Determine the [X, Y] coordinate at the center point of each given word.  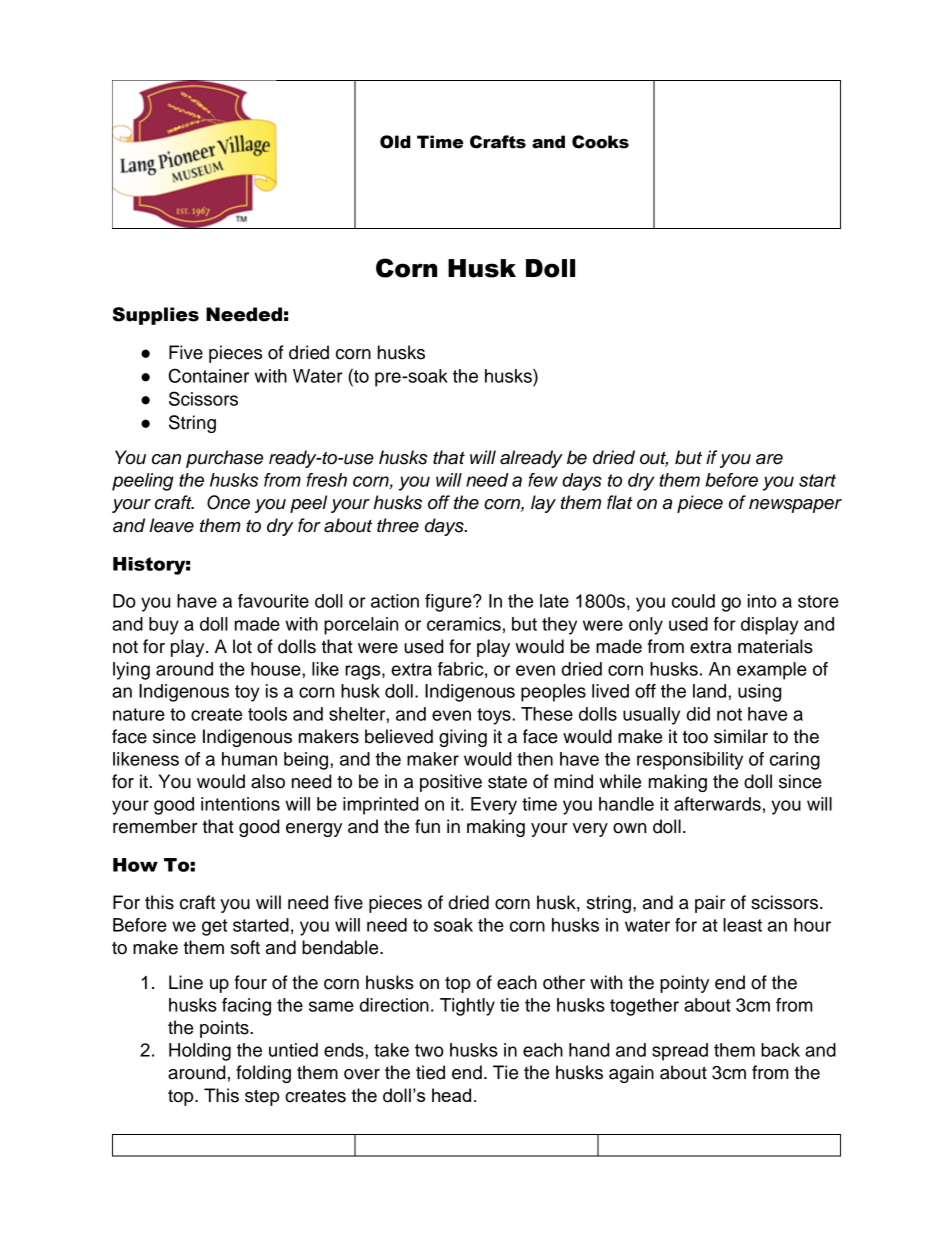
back [780, 1050]
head [451, 1095]
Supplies [155, 316]
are [769, 459]
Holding [200, 1052]
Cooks [600, 142]
